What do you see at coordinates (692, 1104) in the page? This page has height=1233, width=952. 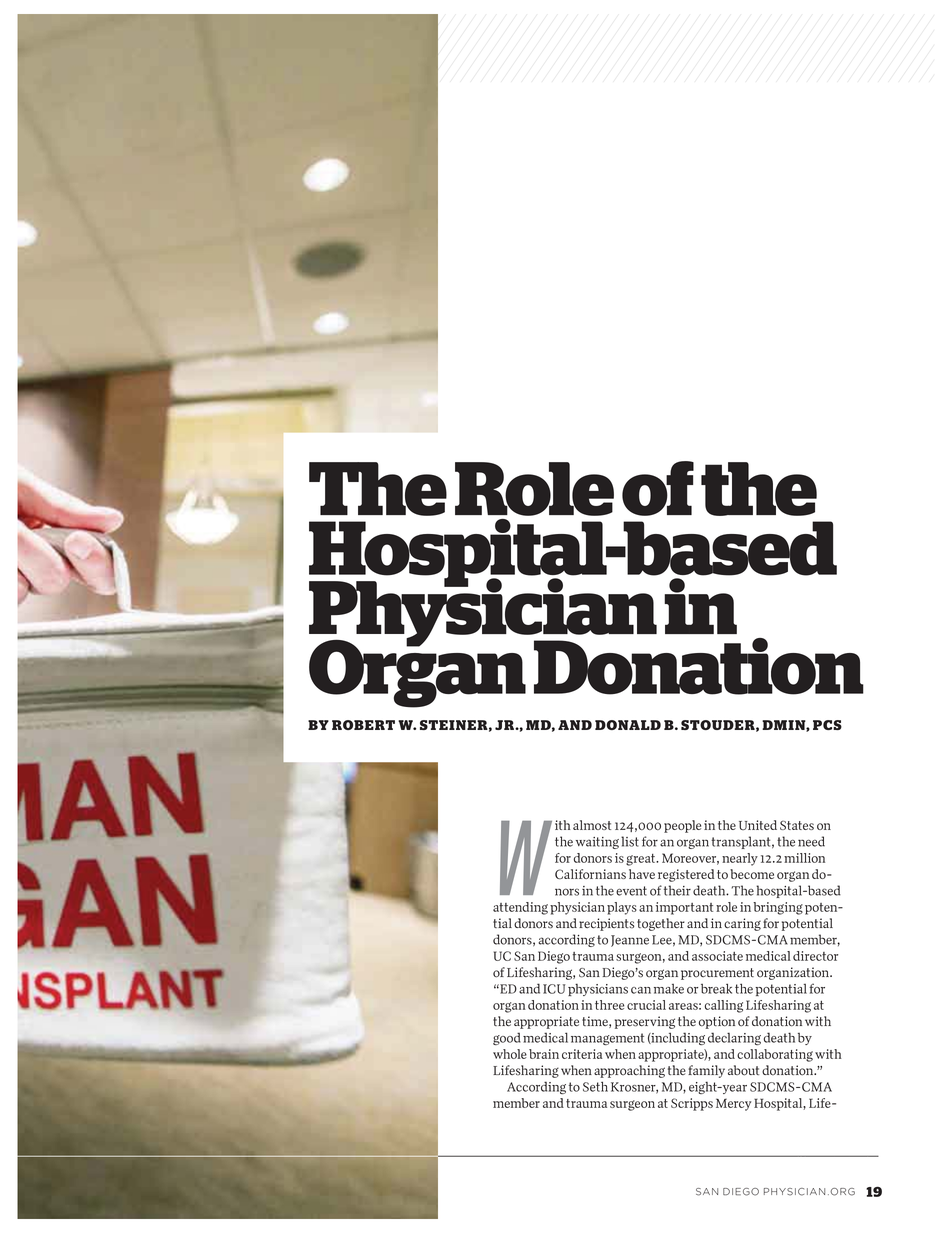 I see `Scripps` at bounding box center [692, 1104].
